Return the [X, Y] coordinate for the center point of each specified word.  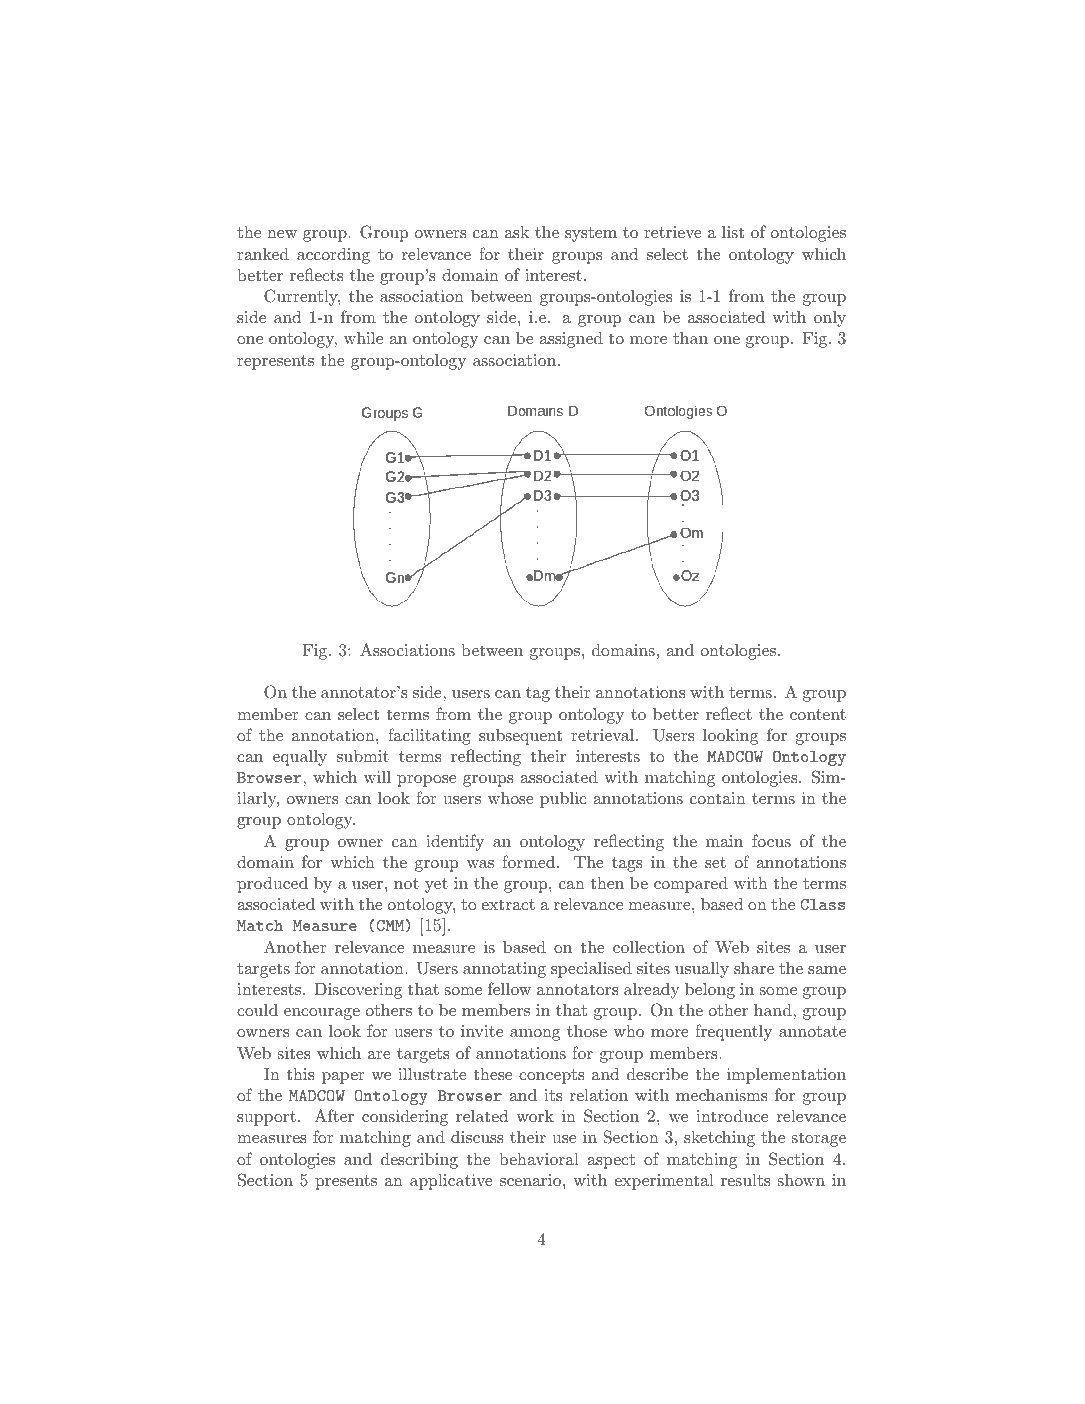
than [690, 338]
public [563, 800]
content [818, 714]
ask [517, 231]
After [334, 1115]
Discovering [358, 991]
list [733, 232]
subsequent [520, 737]
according [333, 255]
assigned [571, 339]
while [363, 338]
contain [718, 798]
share [754, 968]
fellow [509, 988]
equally [300, 758]
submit [363, 756]
